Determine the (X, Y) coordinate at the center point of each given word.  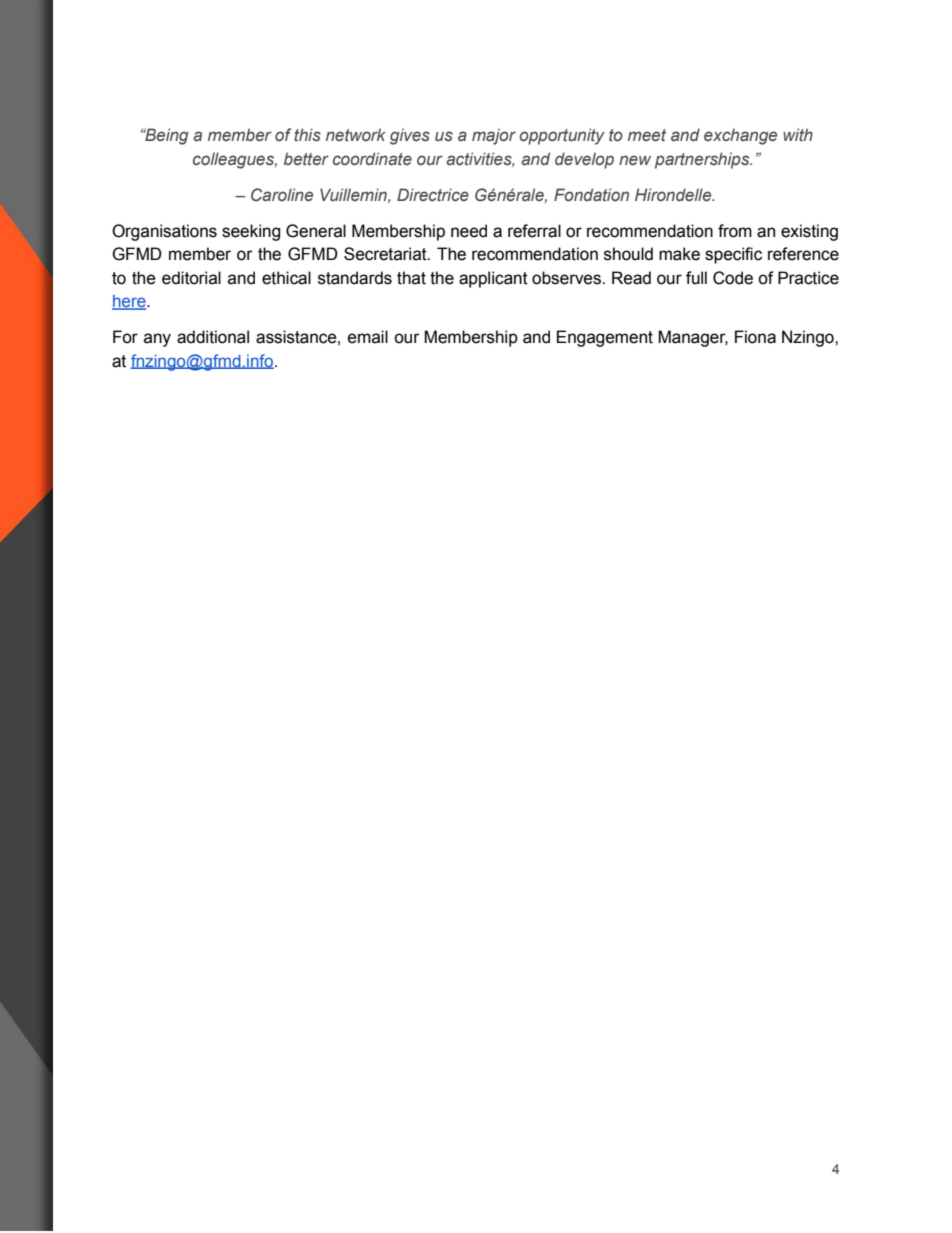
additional (213, 337)
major (494, 136)
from (735, 231)
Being (166, 136)
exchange (740, 136)
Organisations (164, 232)
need (469, 231)
